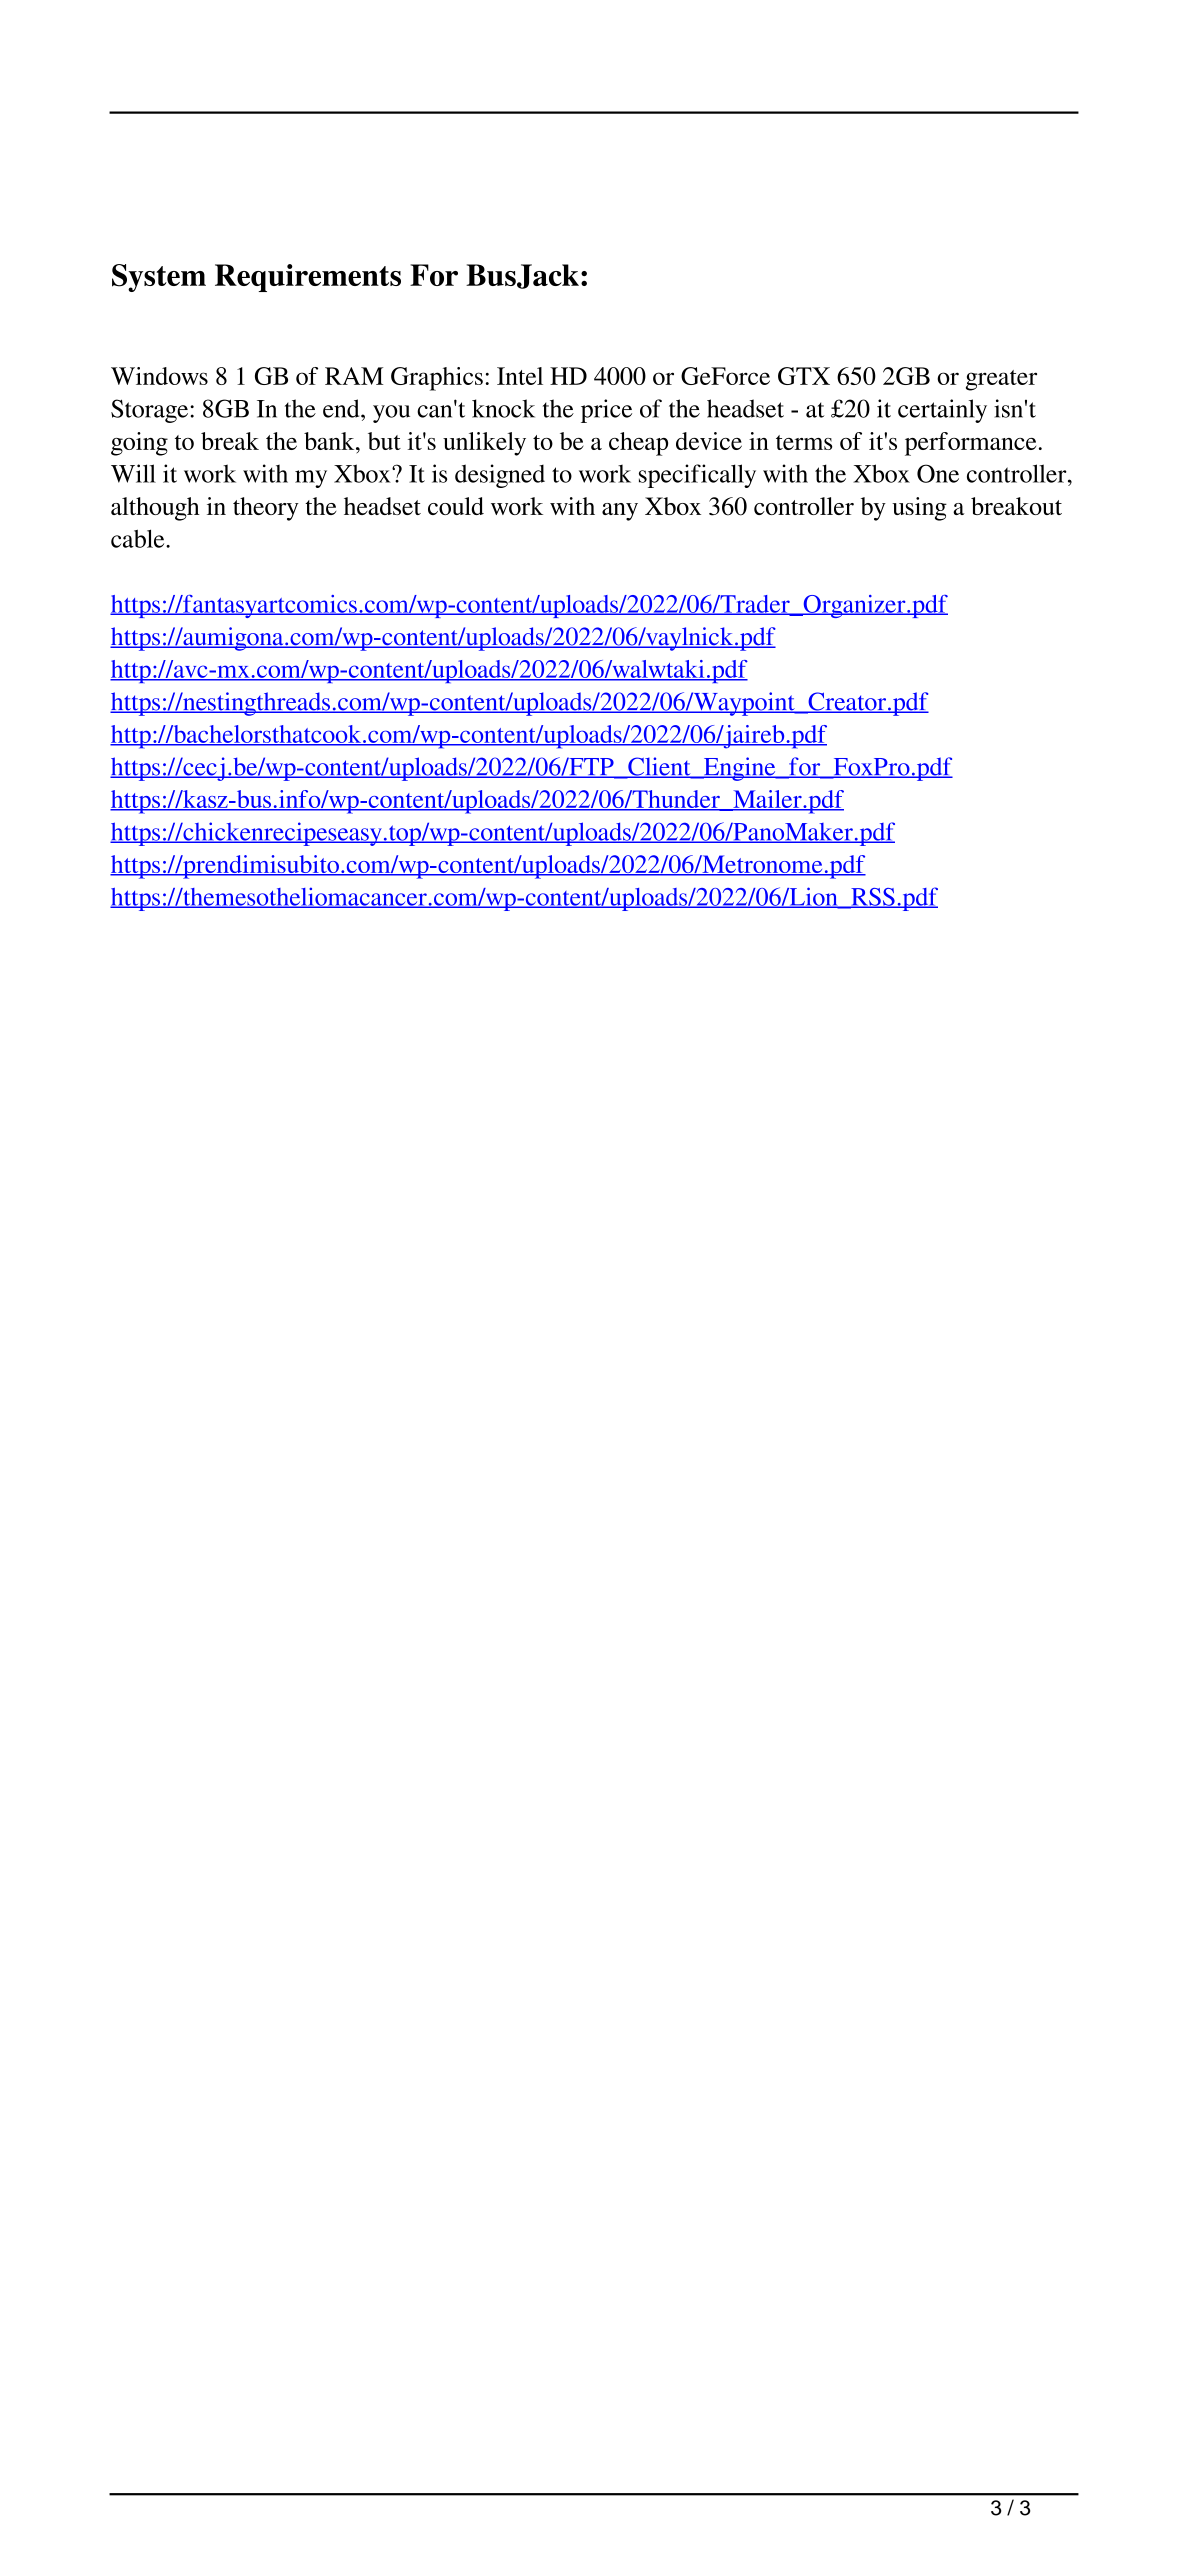  What do you see at coordinates (942, 411) in the document?
I see `certainly` at bounding box center [942, 411].
